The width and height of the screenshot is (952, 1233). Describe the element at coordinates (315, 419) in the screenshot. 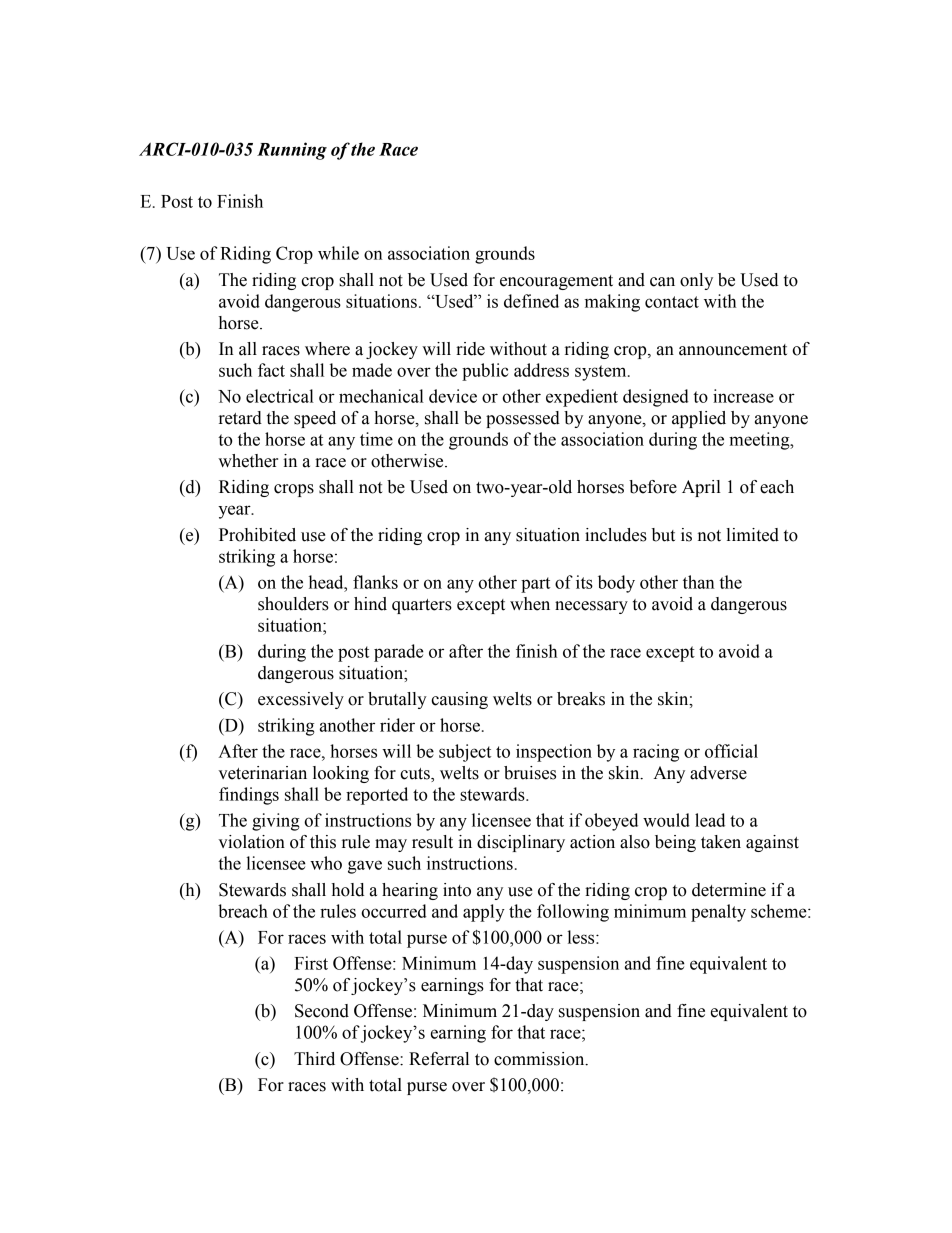

I see `speed` at that location.
